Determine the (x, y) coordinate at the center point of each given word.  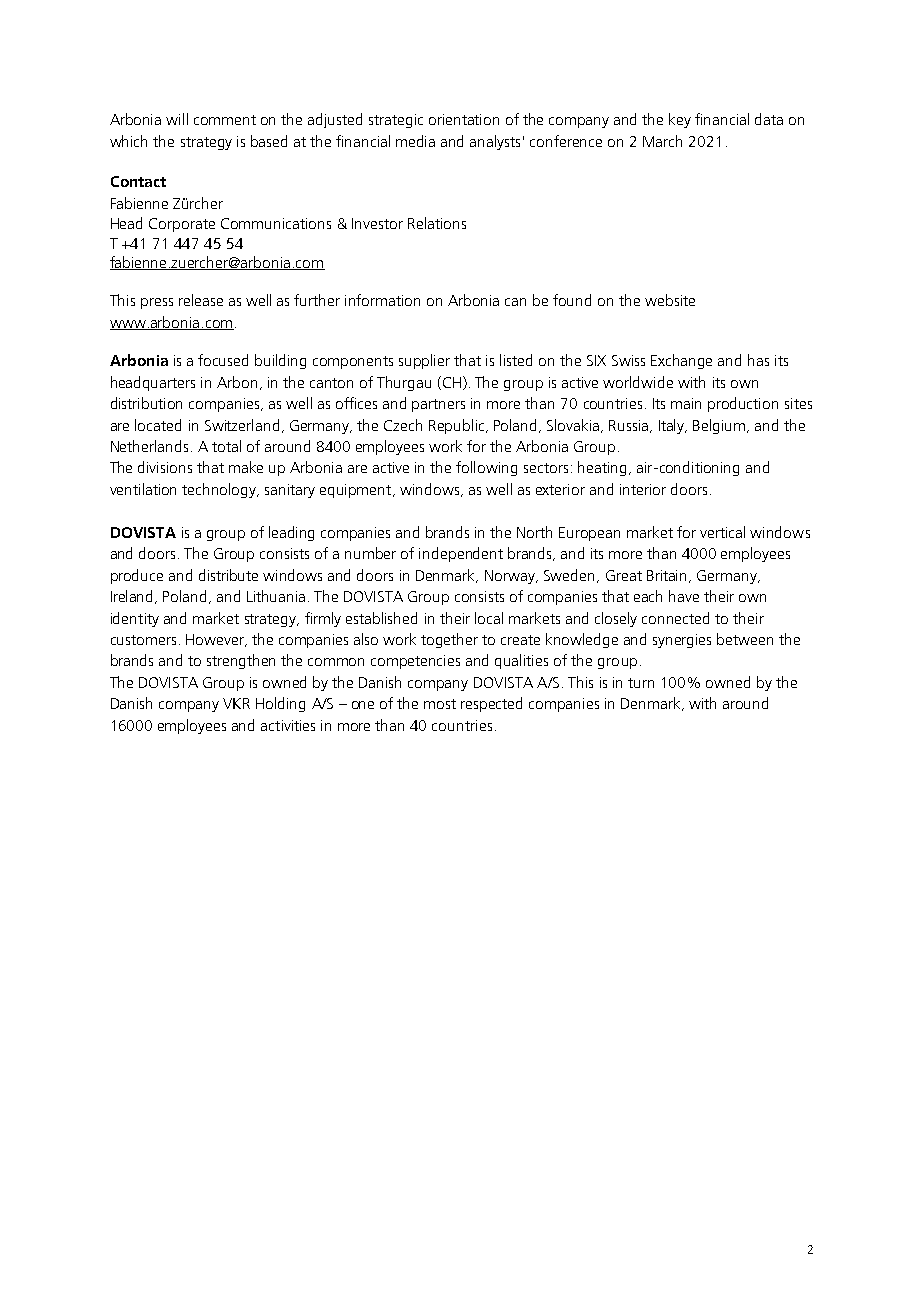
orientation (464, 119)
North (534, 532)
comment (225, 120)
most (440, 704)
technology (220, 490)
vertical (722, 532)
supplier (424, 361)
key (680, 120)
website (670, 300)
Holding (280, 704)
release (201, 300)
